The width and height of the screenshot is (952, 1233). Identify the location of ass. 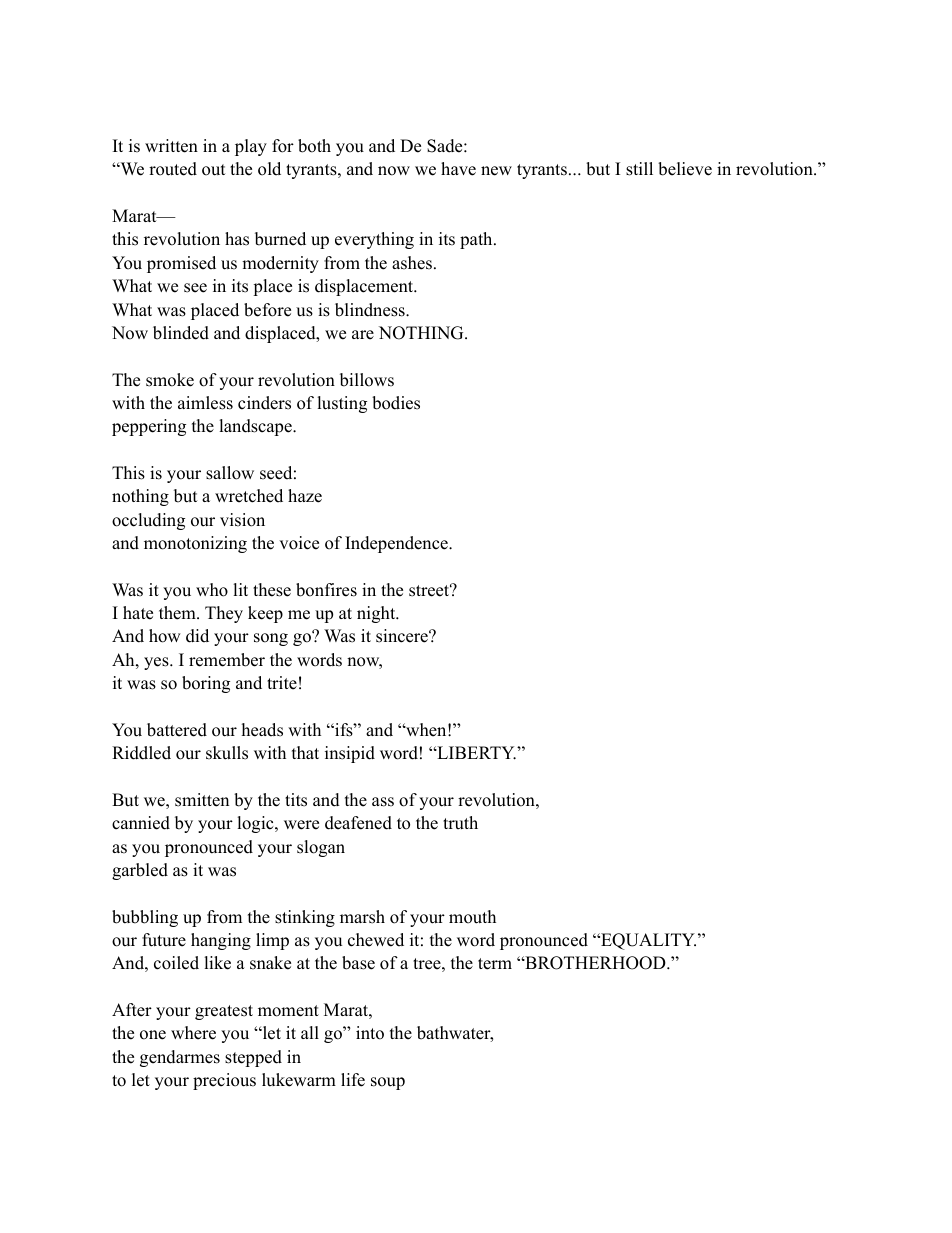
(383, 802).
